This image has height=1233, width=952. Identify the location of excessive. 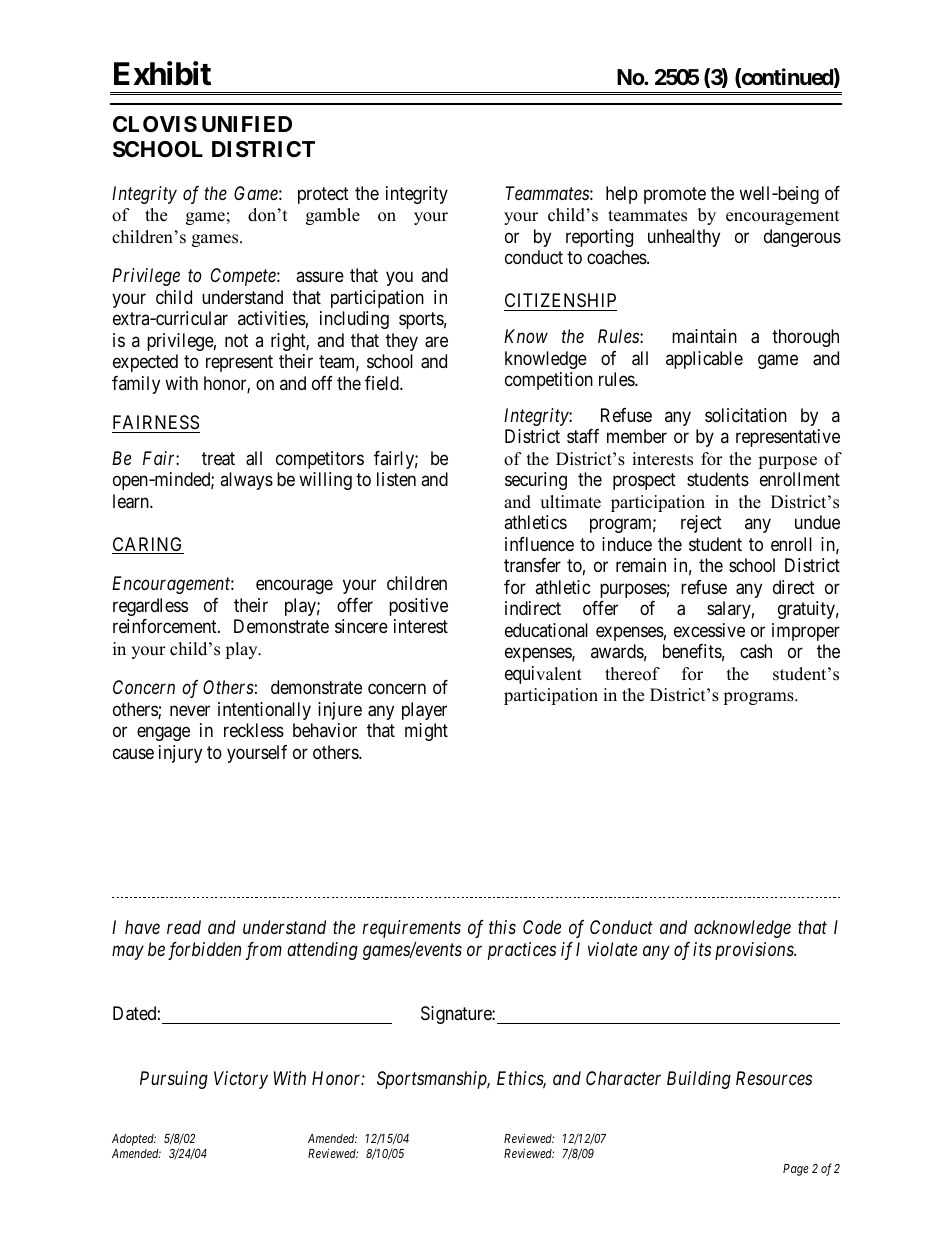
(709, 630).
